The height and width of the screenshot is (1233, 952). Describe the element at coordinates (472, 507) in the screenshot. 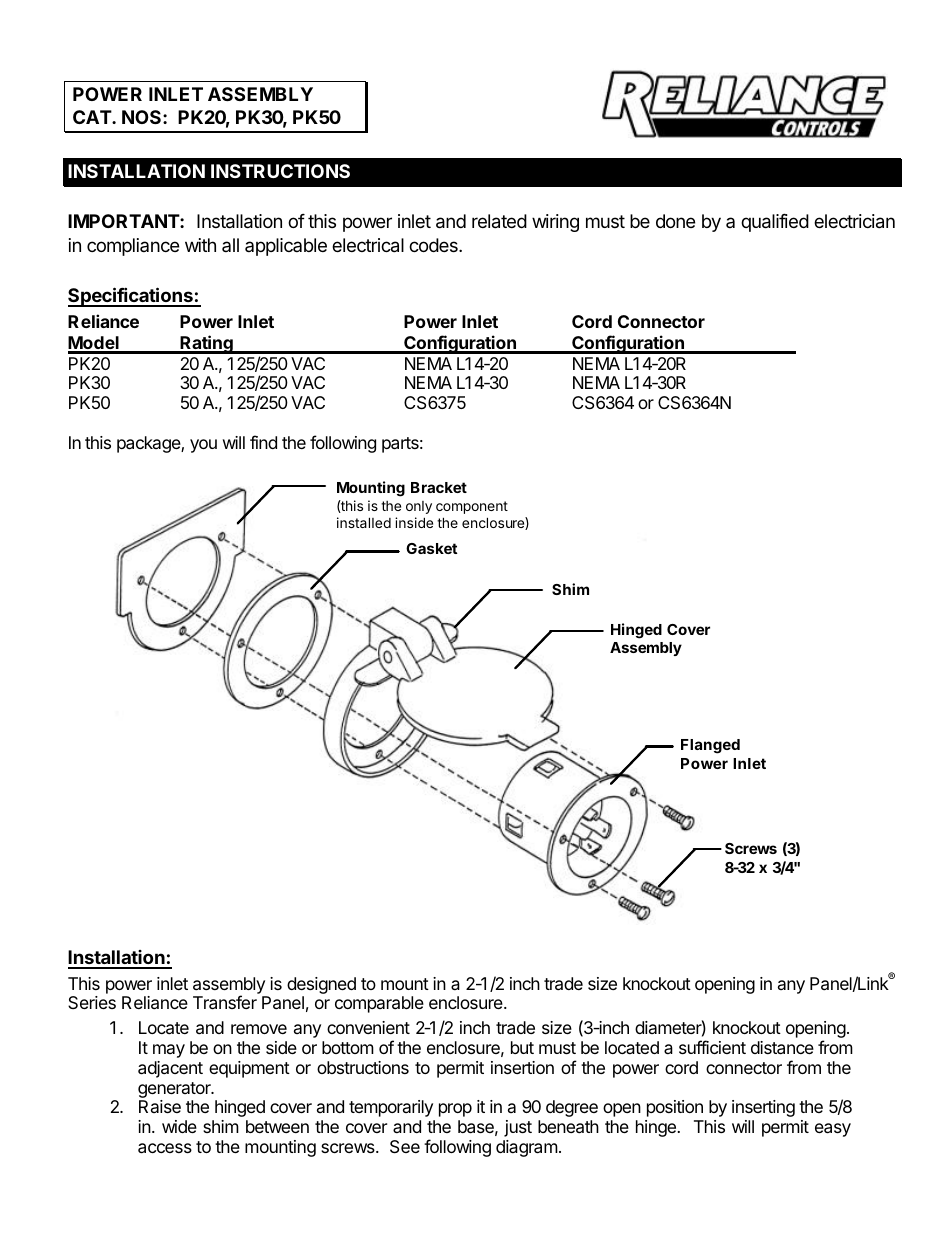

I see `component` at that location.
